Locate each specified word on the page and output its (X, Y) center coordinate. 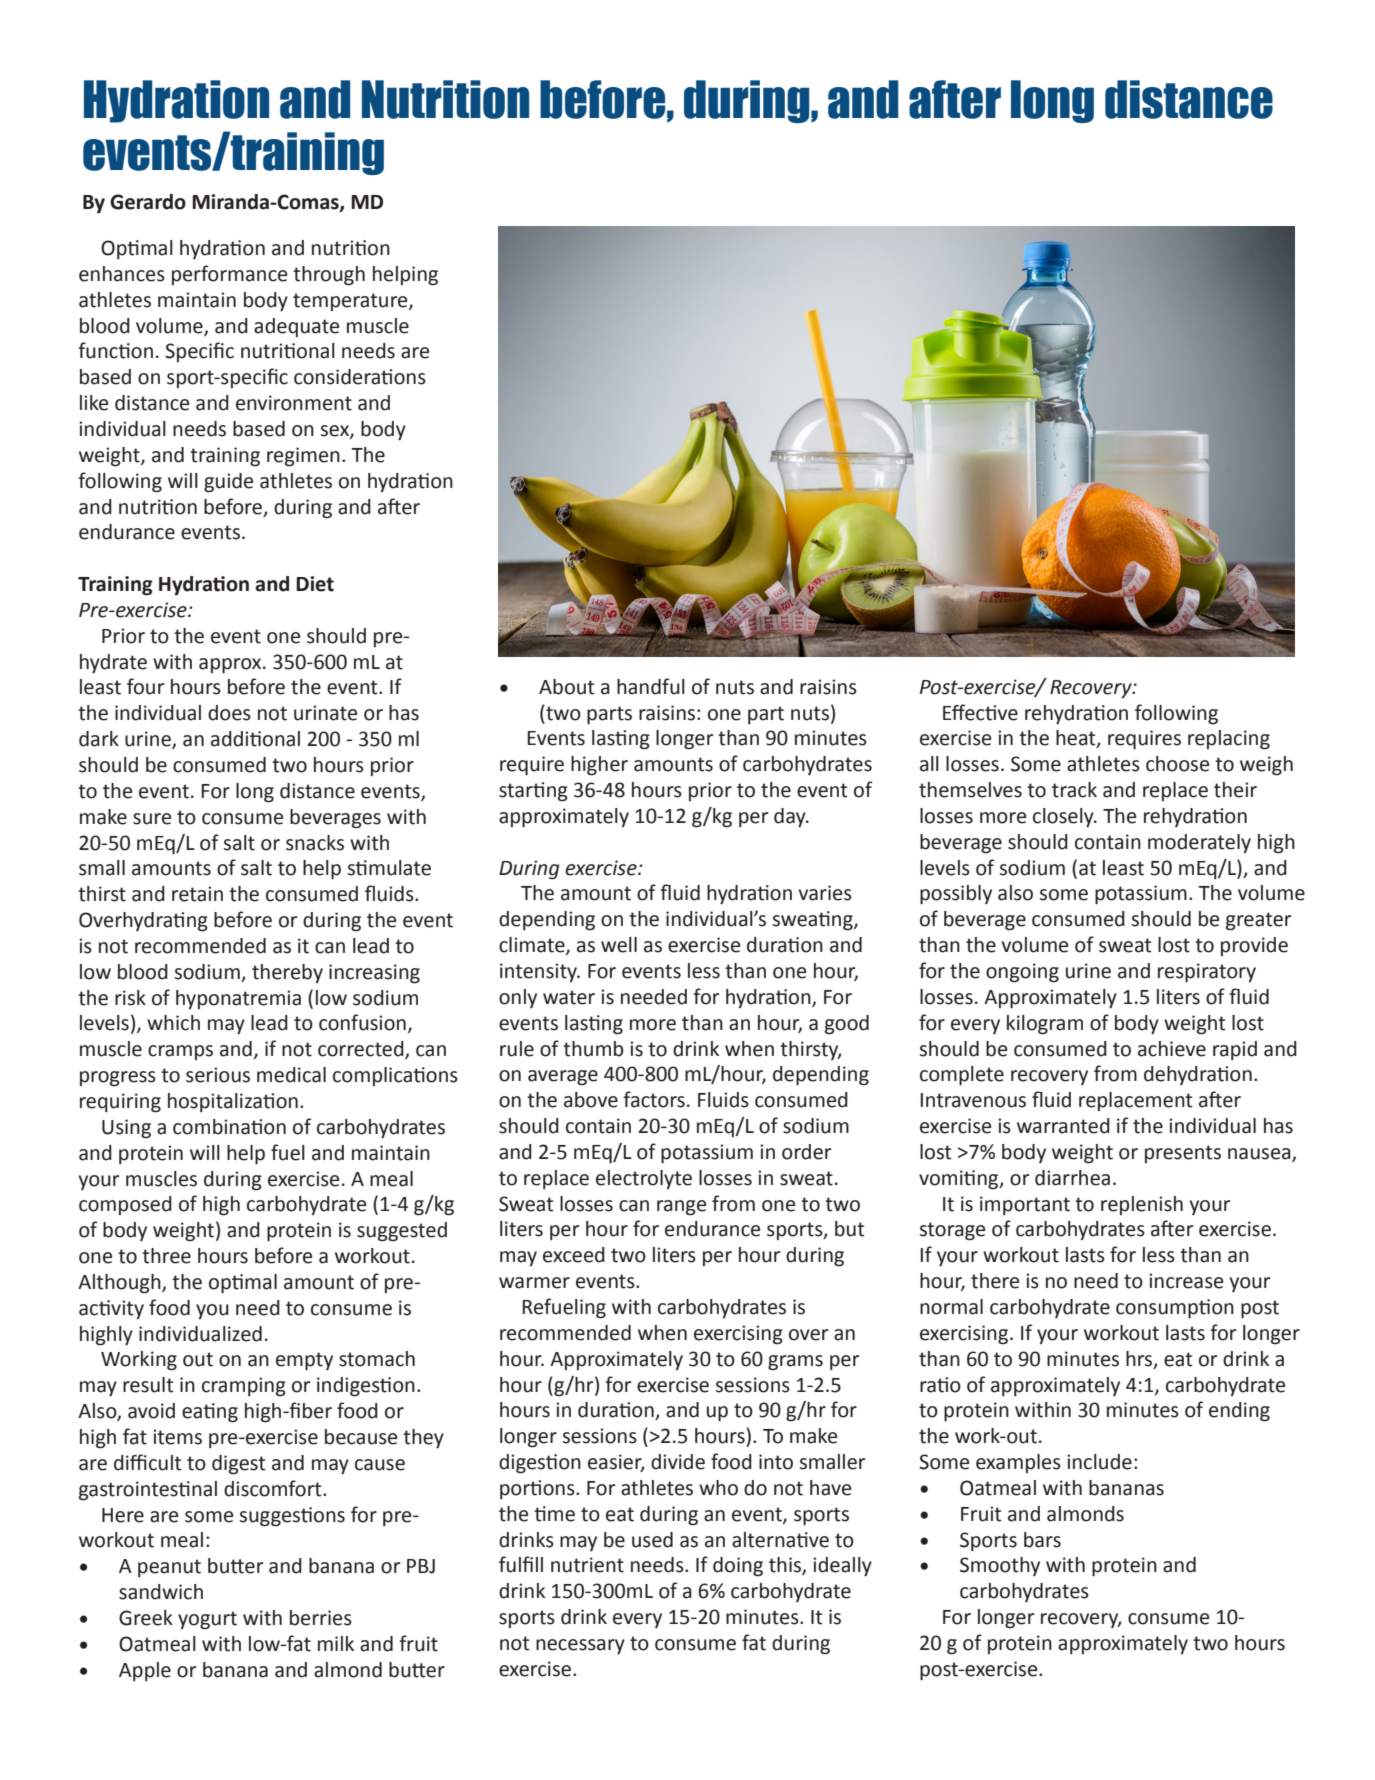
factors (654, 1099)
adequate (296, 327)
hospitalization (233, 1102)
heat (1077, 739)
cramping (244, 1387)
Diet (315, 584)
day (791, 818)
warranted (1063, 1126)
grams (795, 1363)
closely (1064, 818)
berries (321, 1618)
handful (651, 686)
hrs (1140, 1359)
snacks (315, 843)
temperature (351, 302)
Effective (980, 712)
